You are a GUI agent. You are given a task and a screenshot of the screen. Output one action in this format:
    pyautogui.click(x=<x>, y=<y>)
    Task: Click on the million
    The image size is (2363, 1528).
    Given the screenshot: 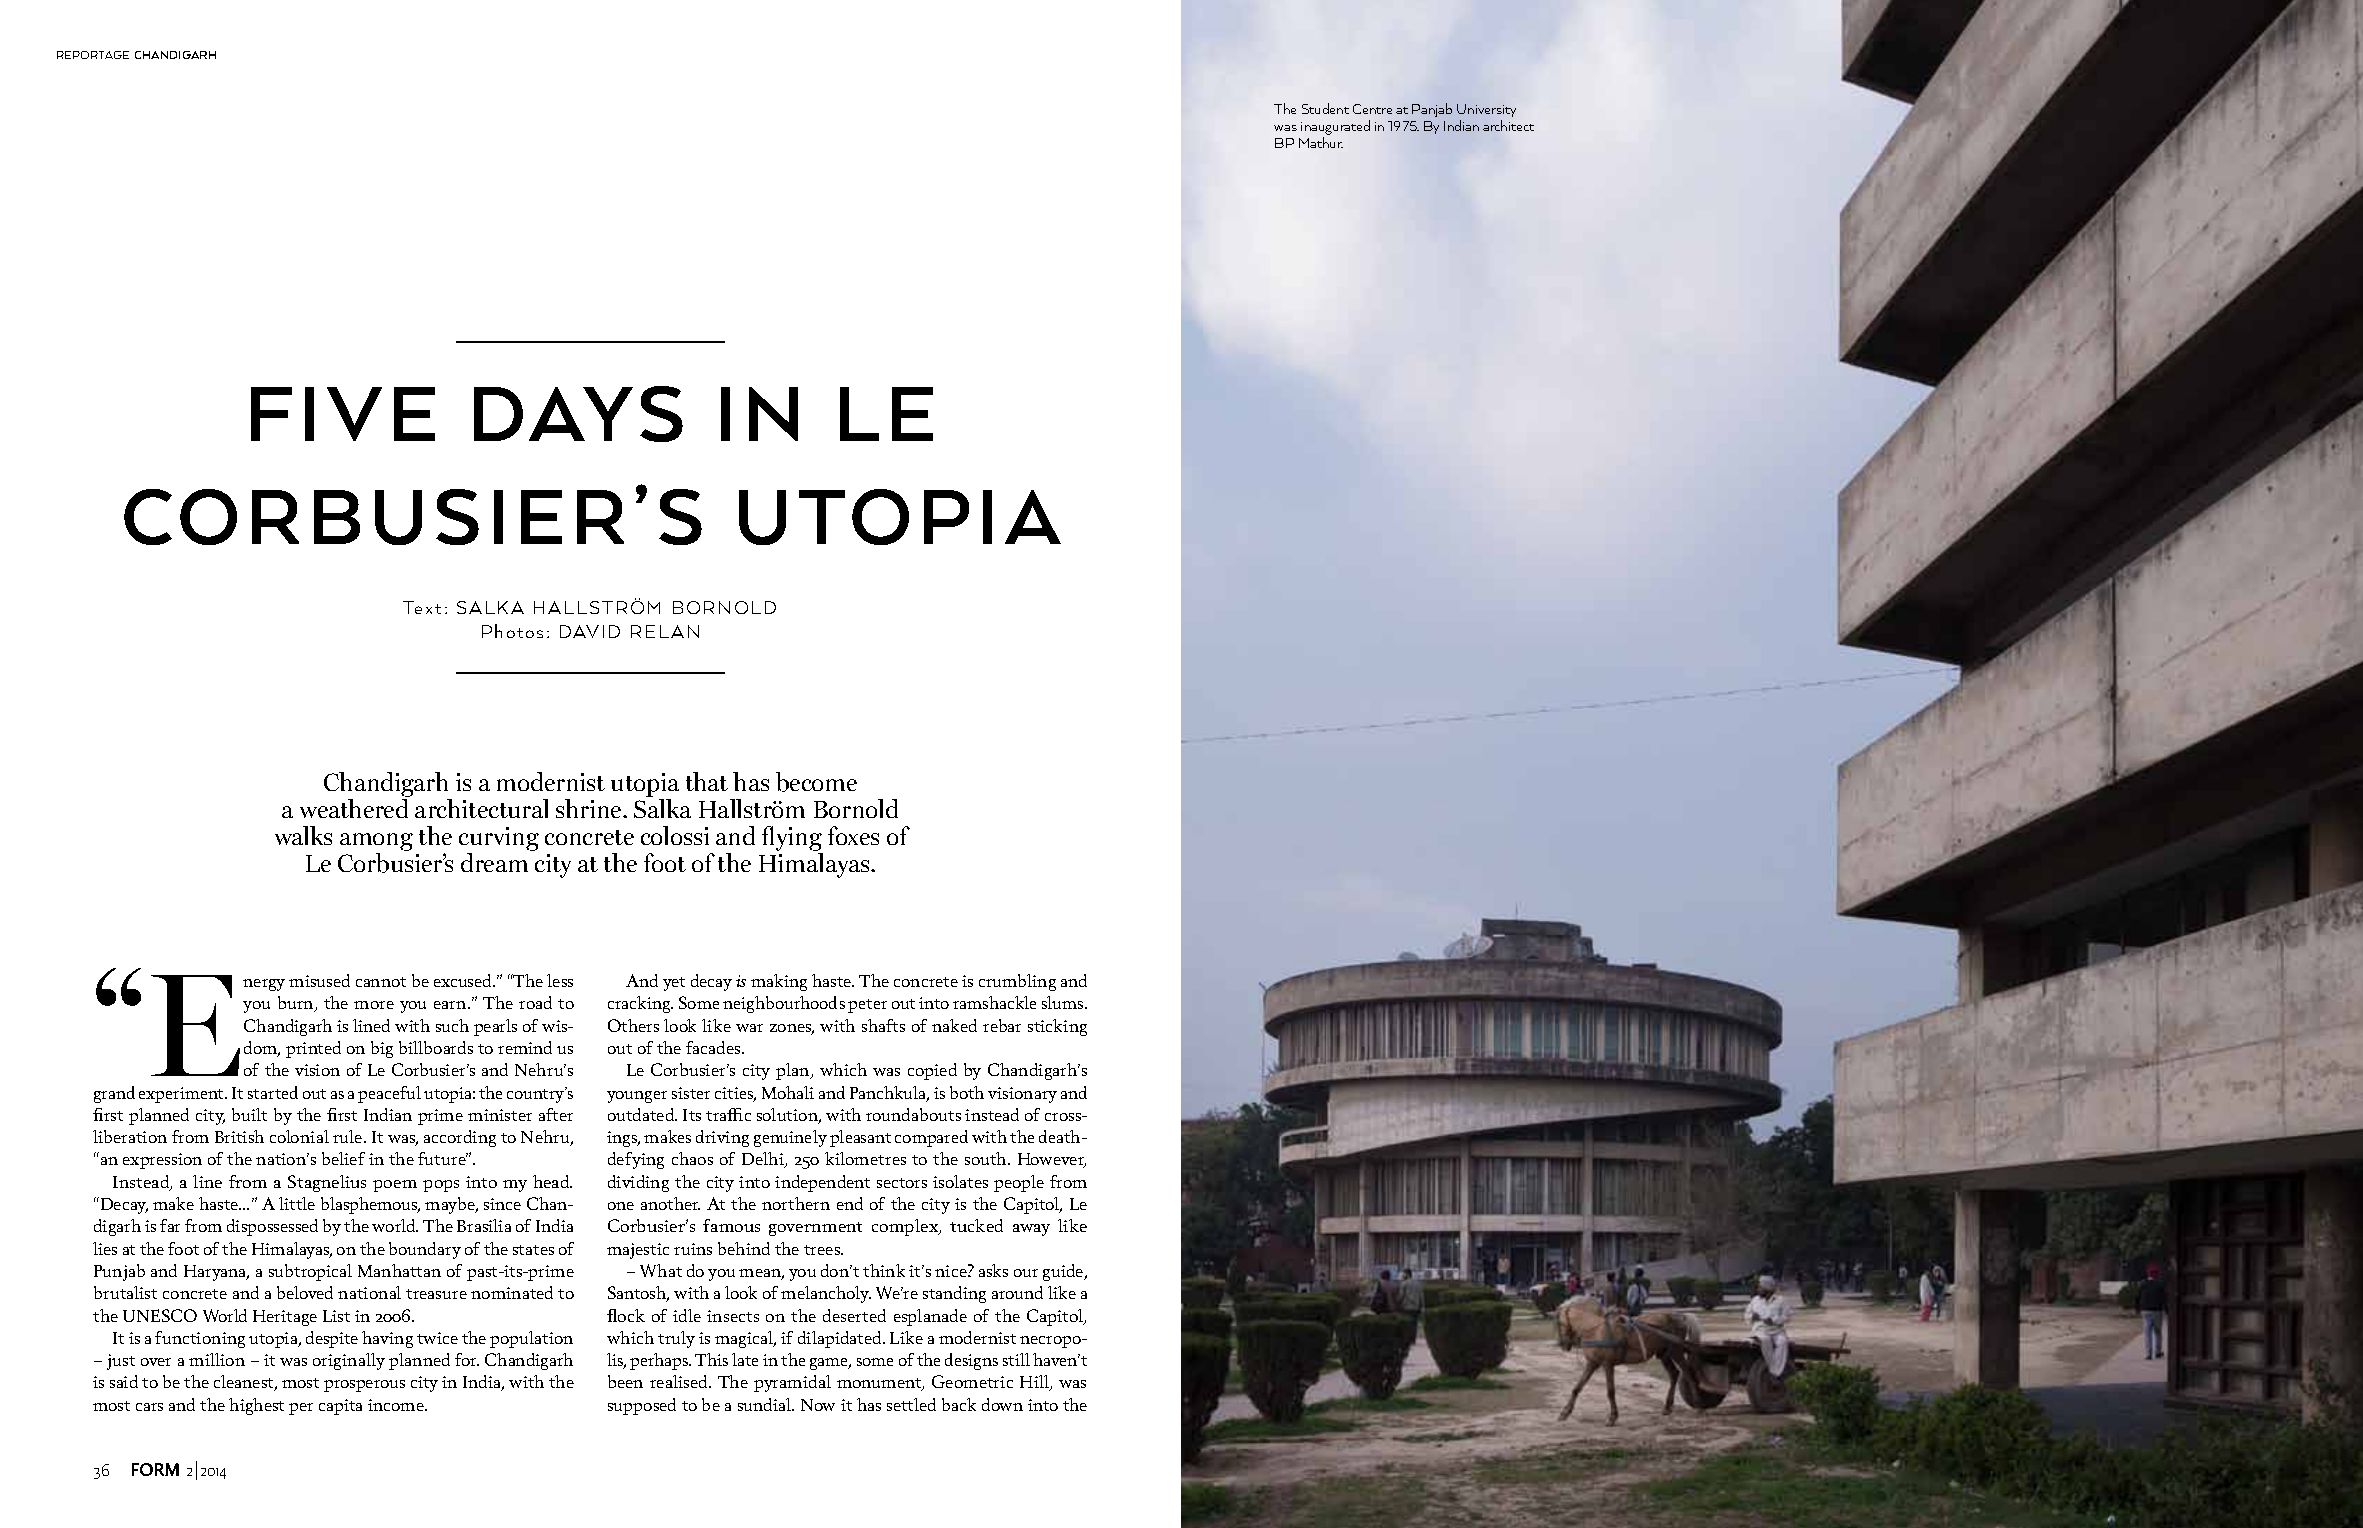 What is the action you would take?
    pyautogui.click(x=217, y=1359)
